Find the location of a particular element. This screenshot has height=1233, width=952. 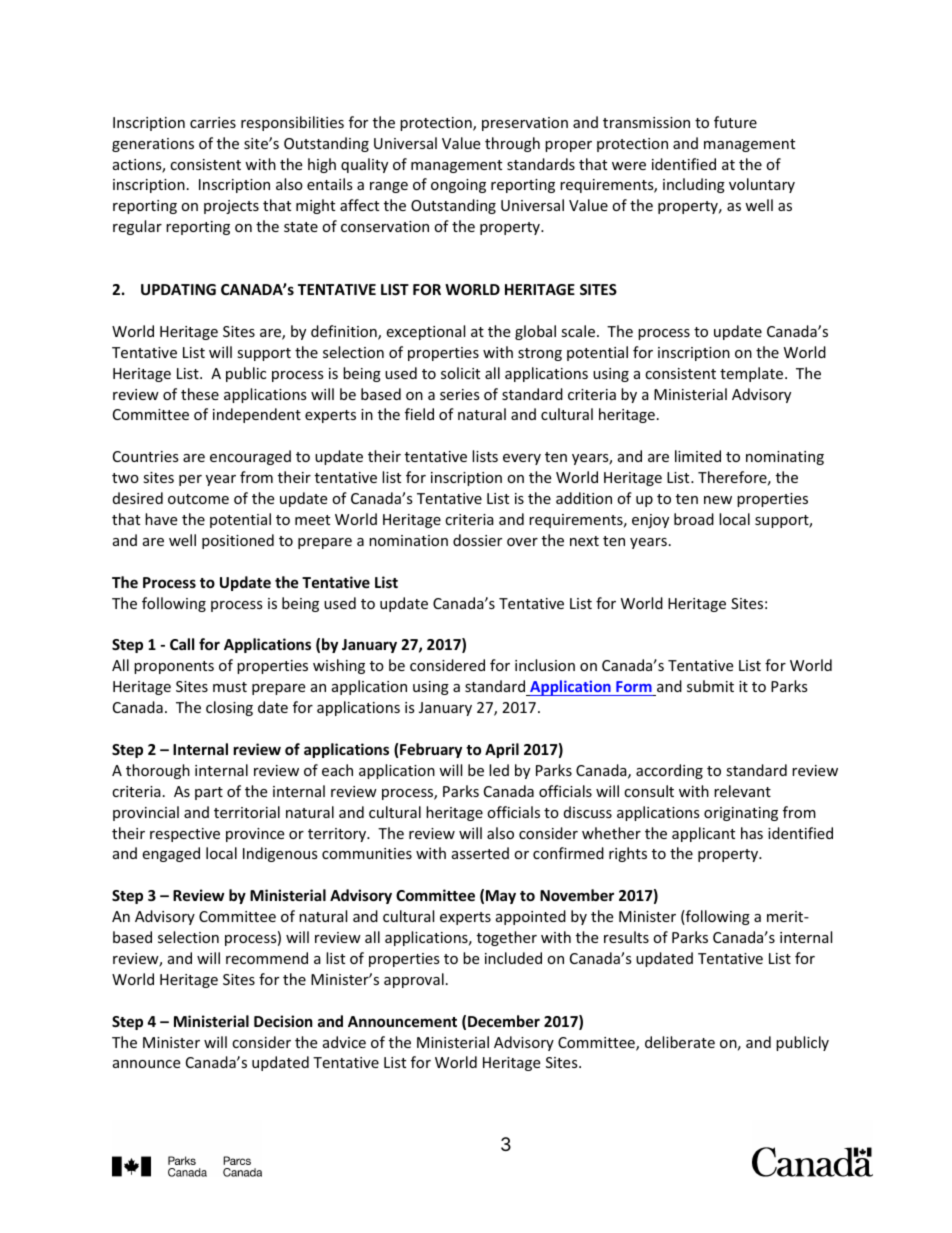

Decision is located at coordinates (283, 1021).
